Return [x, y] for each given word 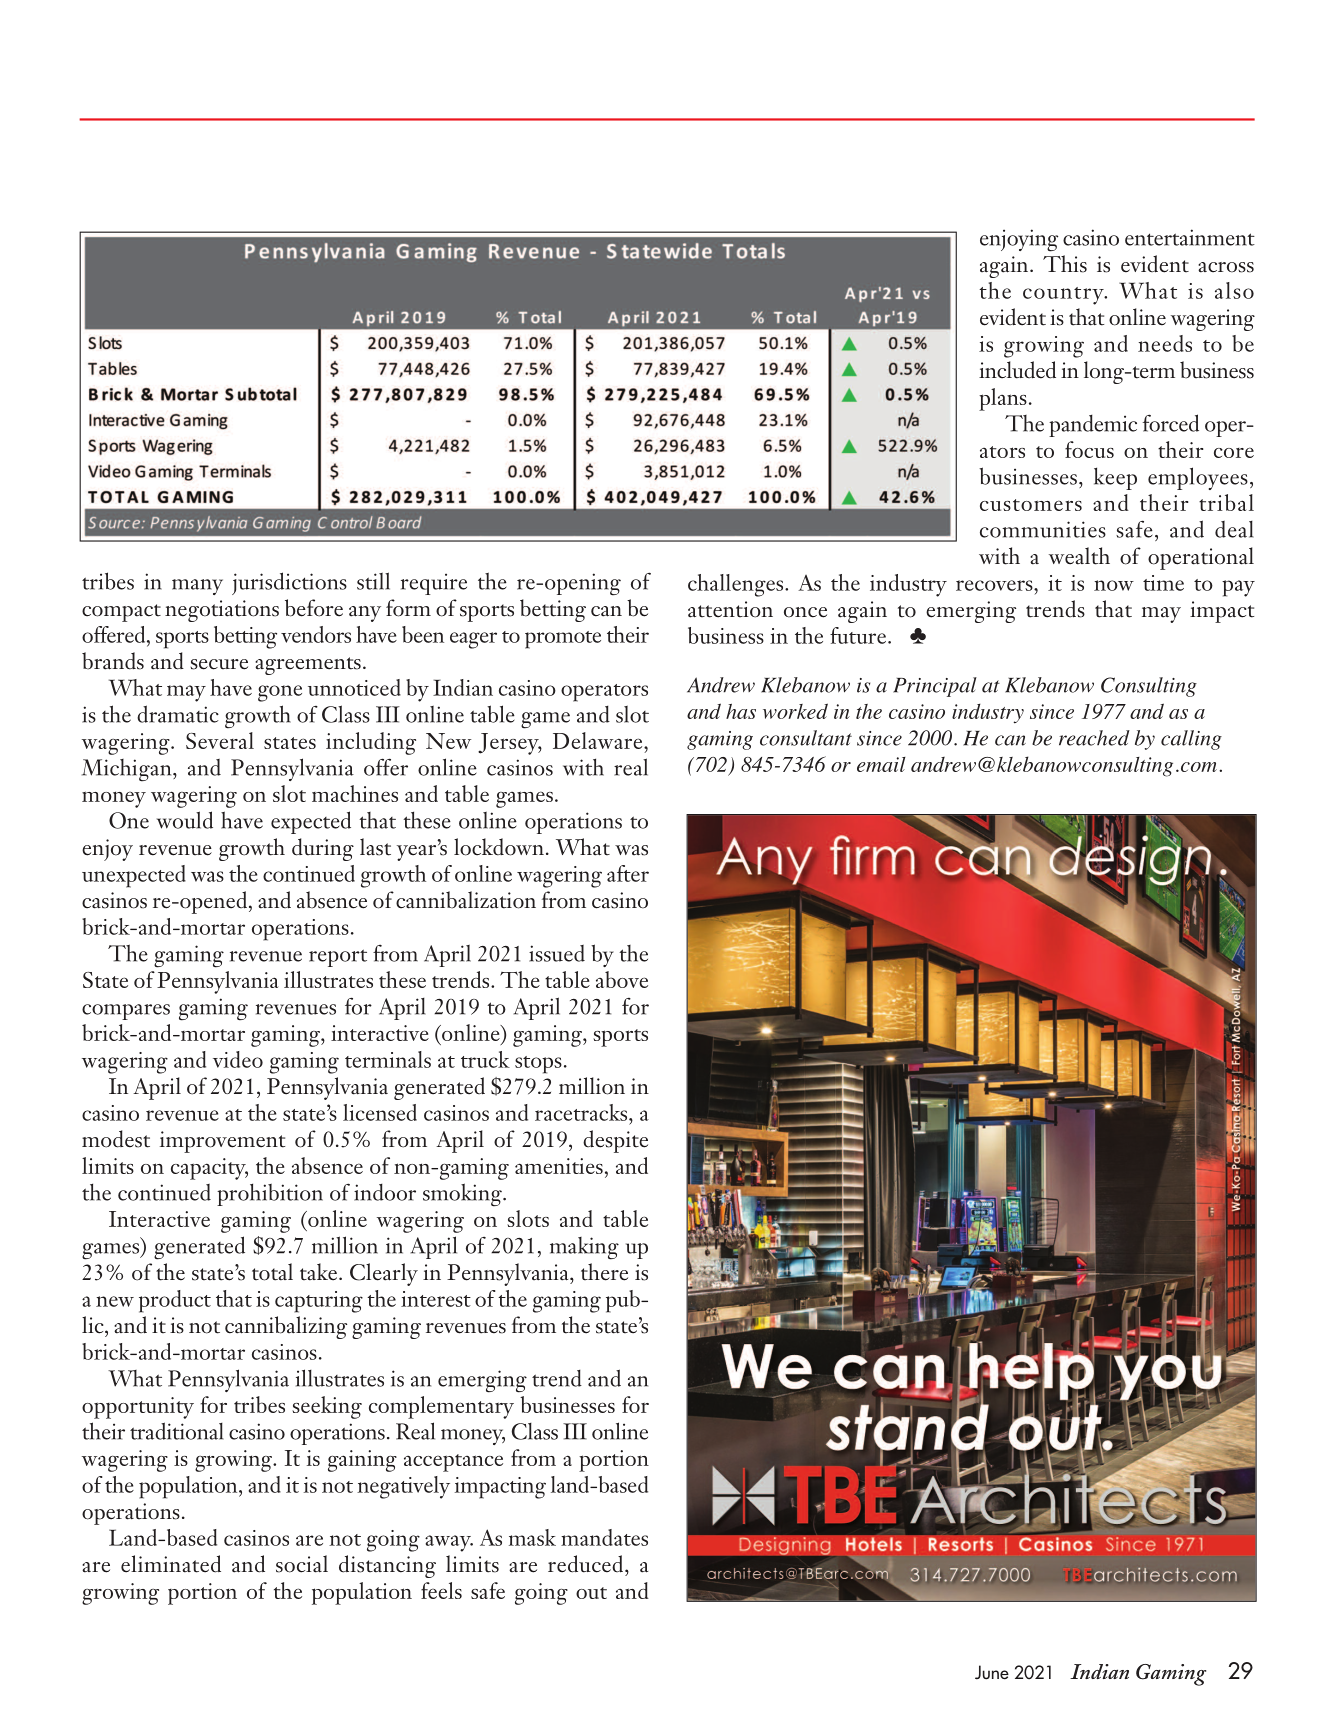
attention [730, 609]
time [1163, 583]
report [338, 958]
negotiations [222, 611]
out [591, 1593]
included [1017, 370]
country [1064, 296]
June [992, 1672]
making [584, 1248]
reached [1094, 738]
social [302, 1564]
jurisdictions [289, 583]
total [272, 1272]
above [622, 979]
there [604, 1272]
